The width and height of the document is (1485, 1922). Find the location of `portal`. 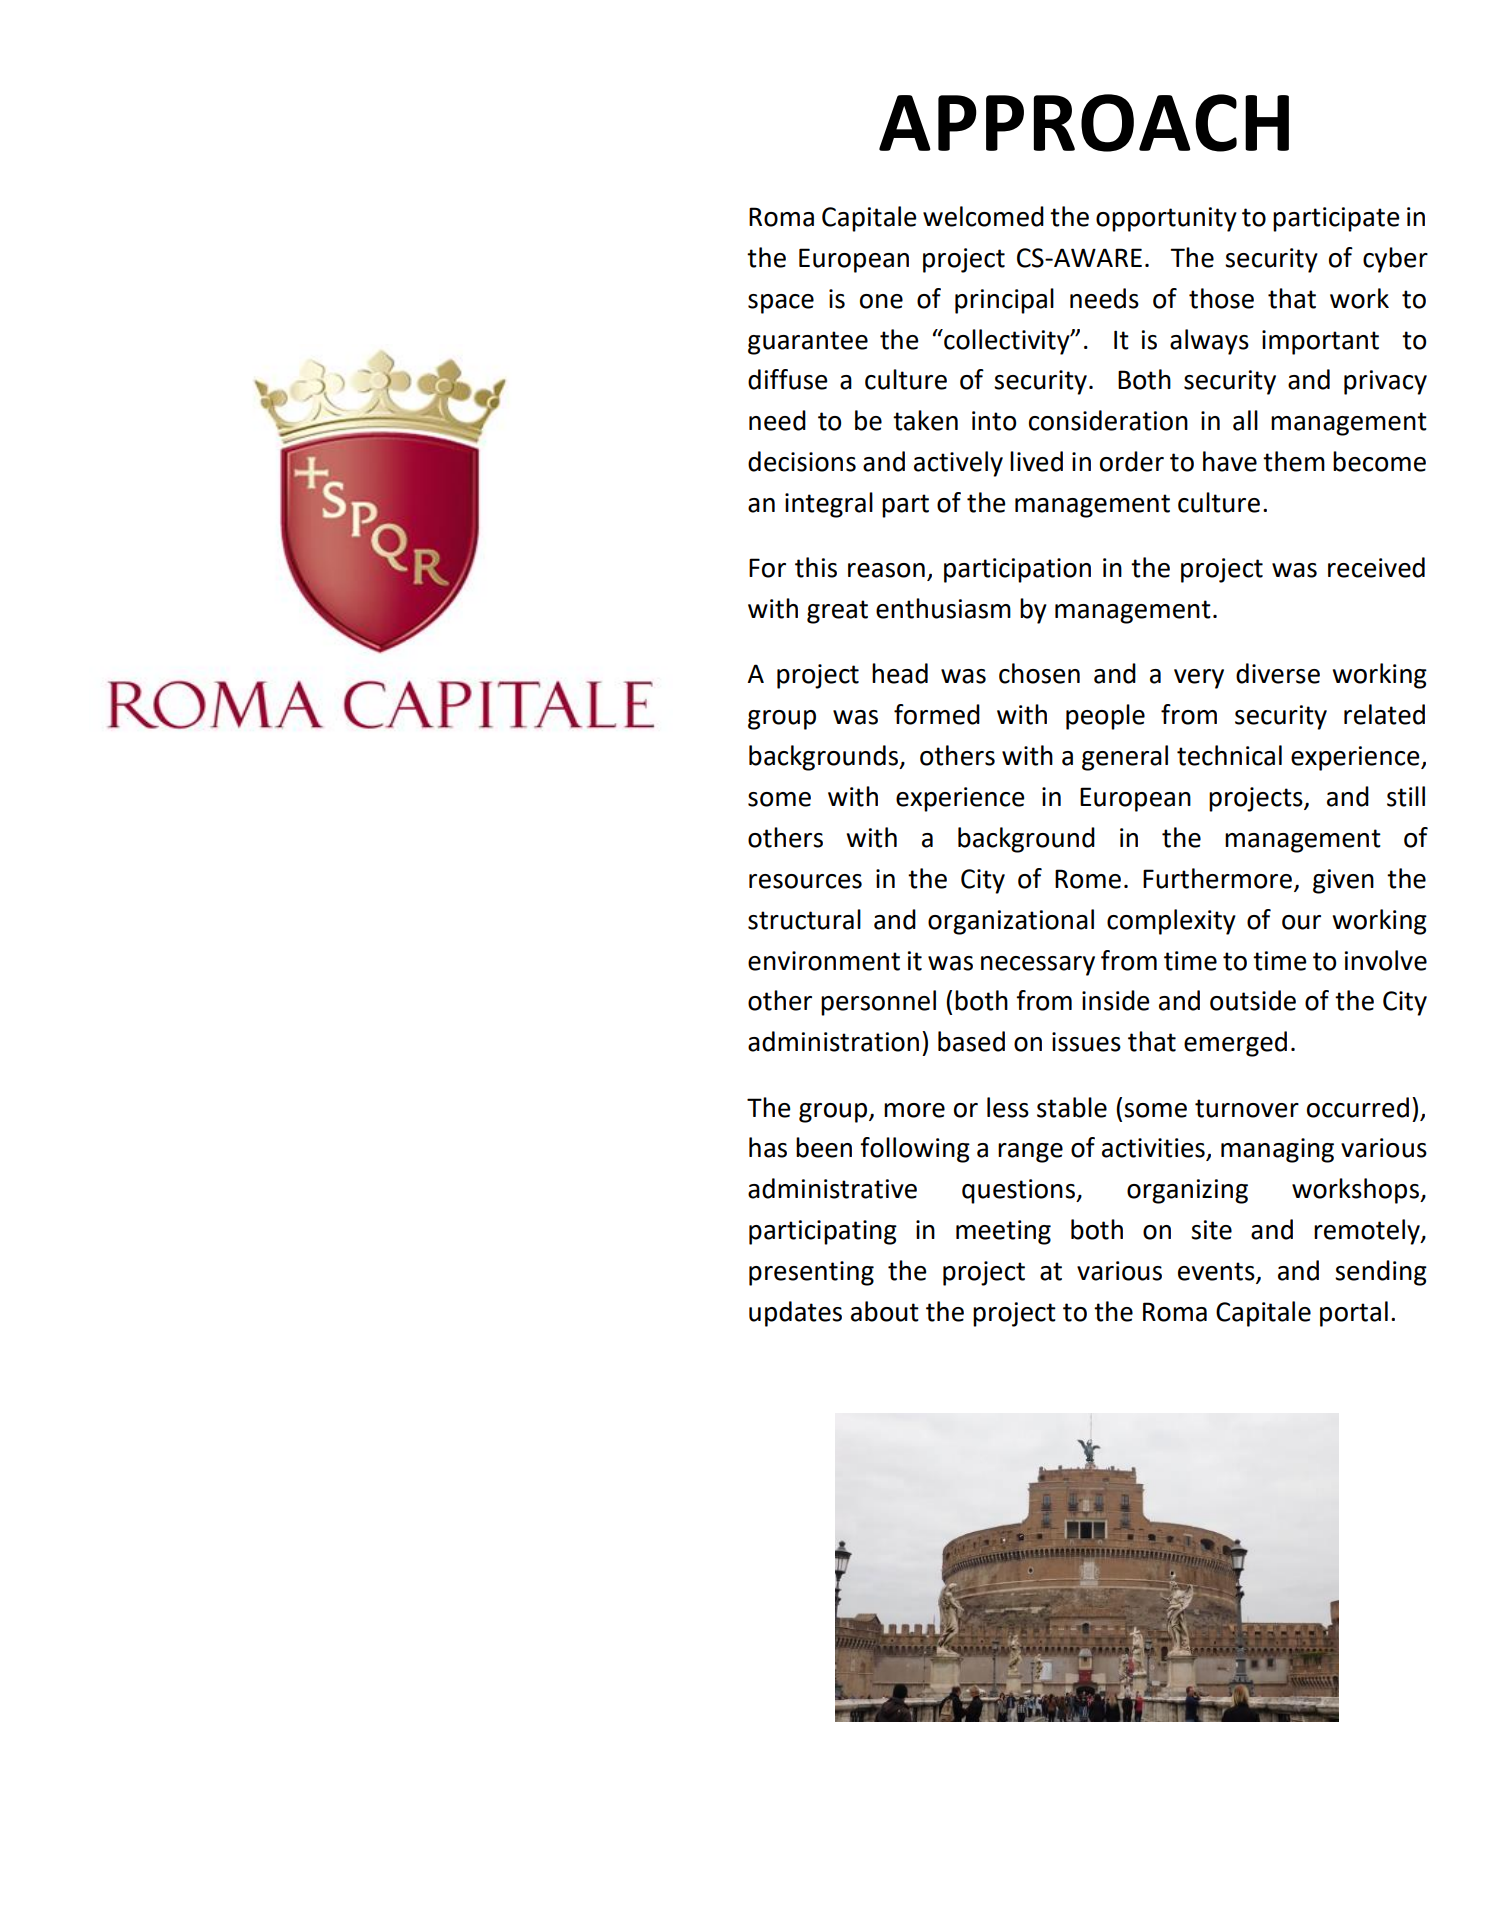

portal is located at coordinates (1354, 1314).
